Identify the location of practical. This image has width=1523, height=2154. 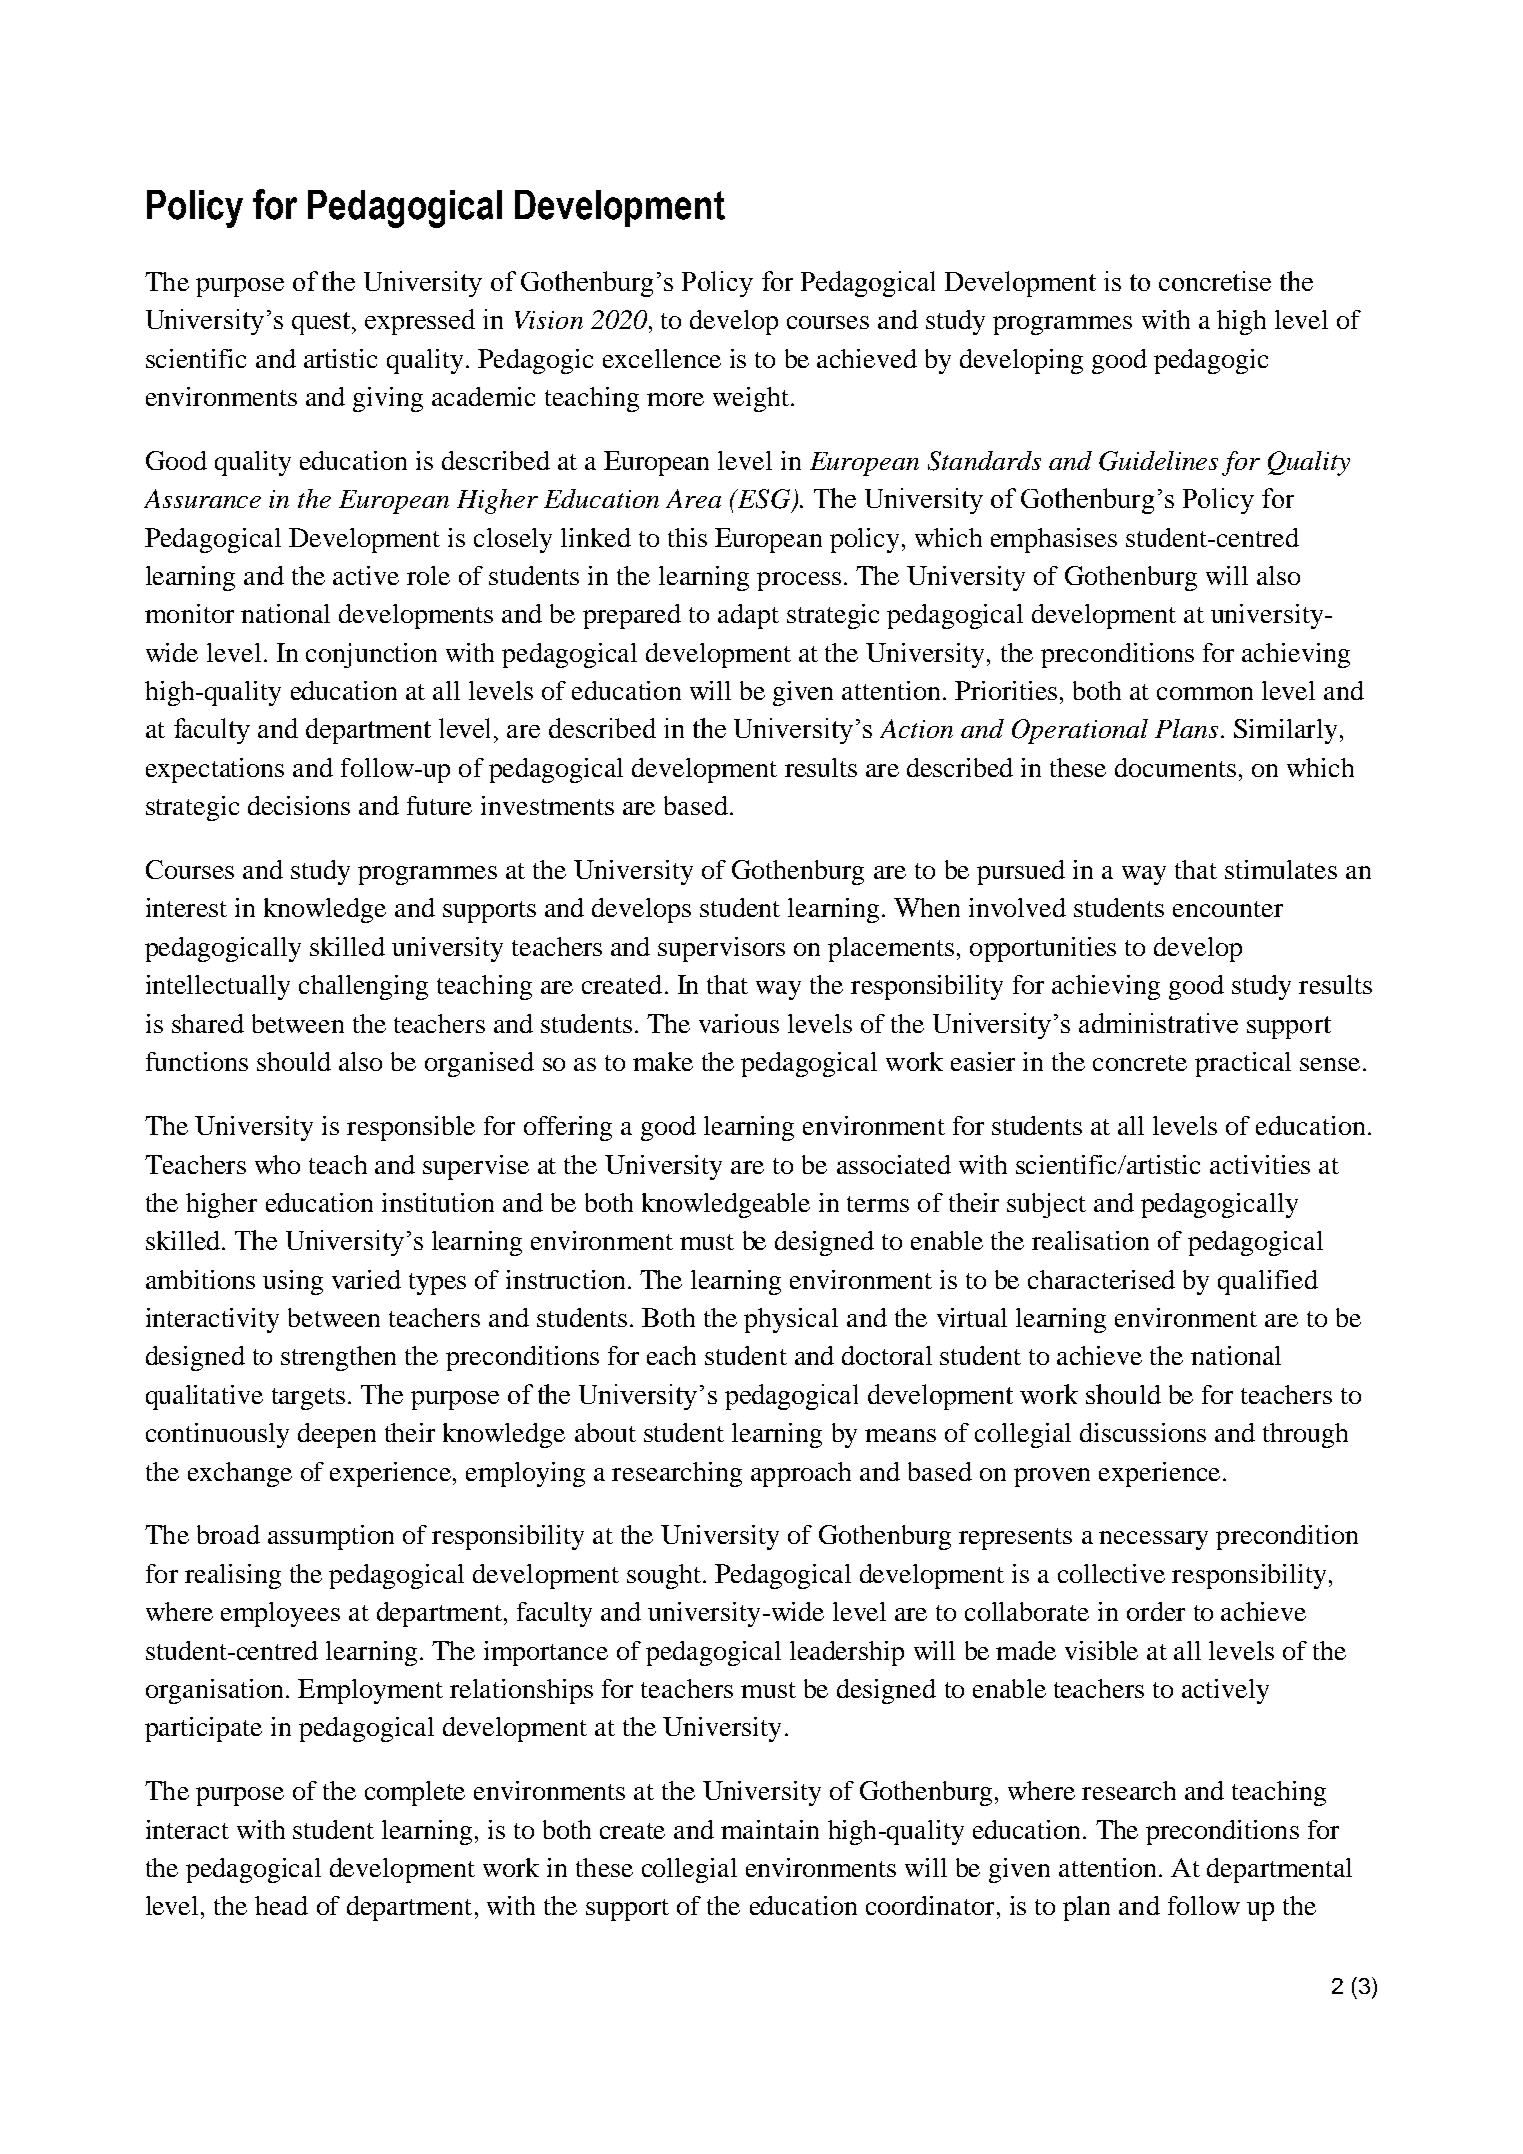
(1243, 1064).
